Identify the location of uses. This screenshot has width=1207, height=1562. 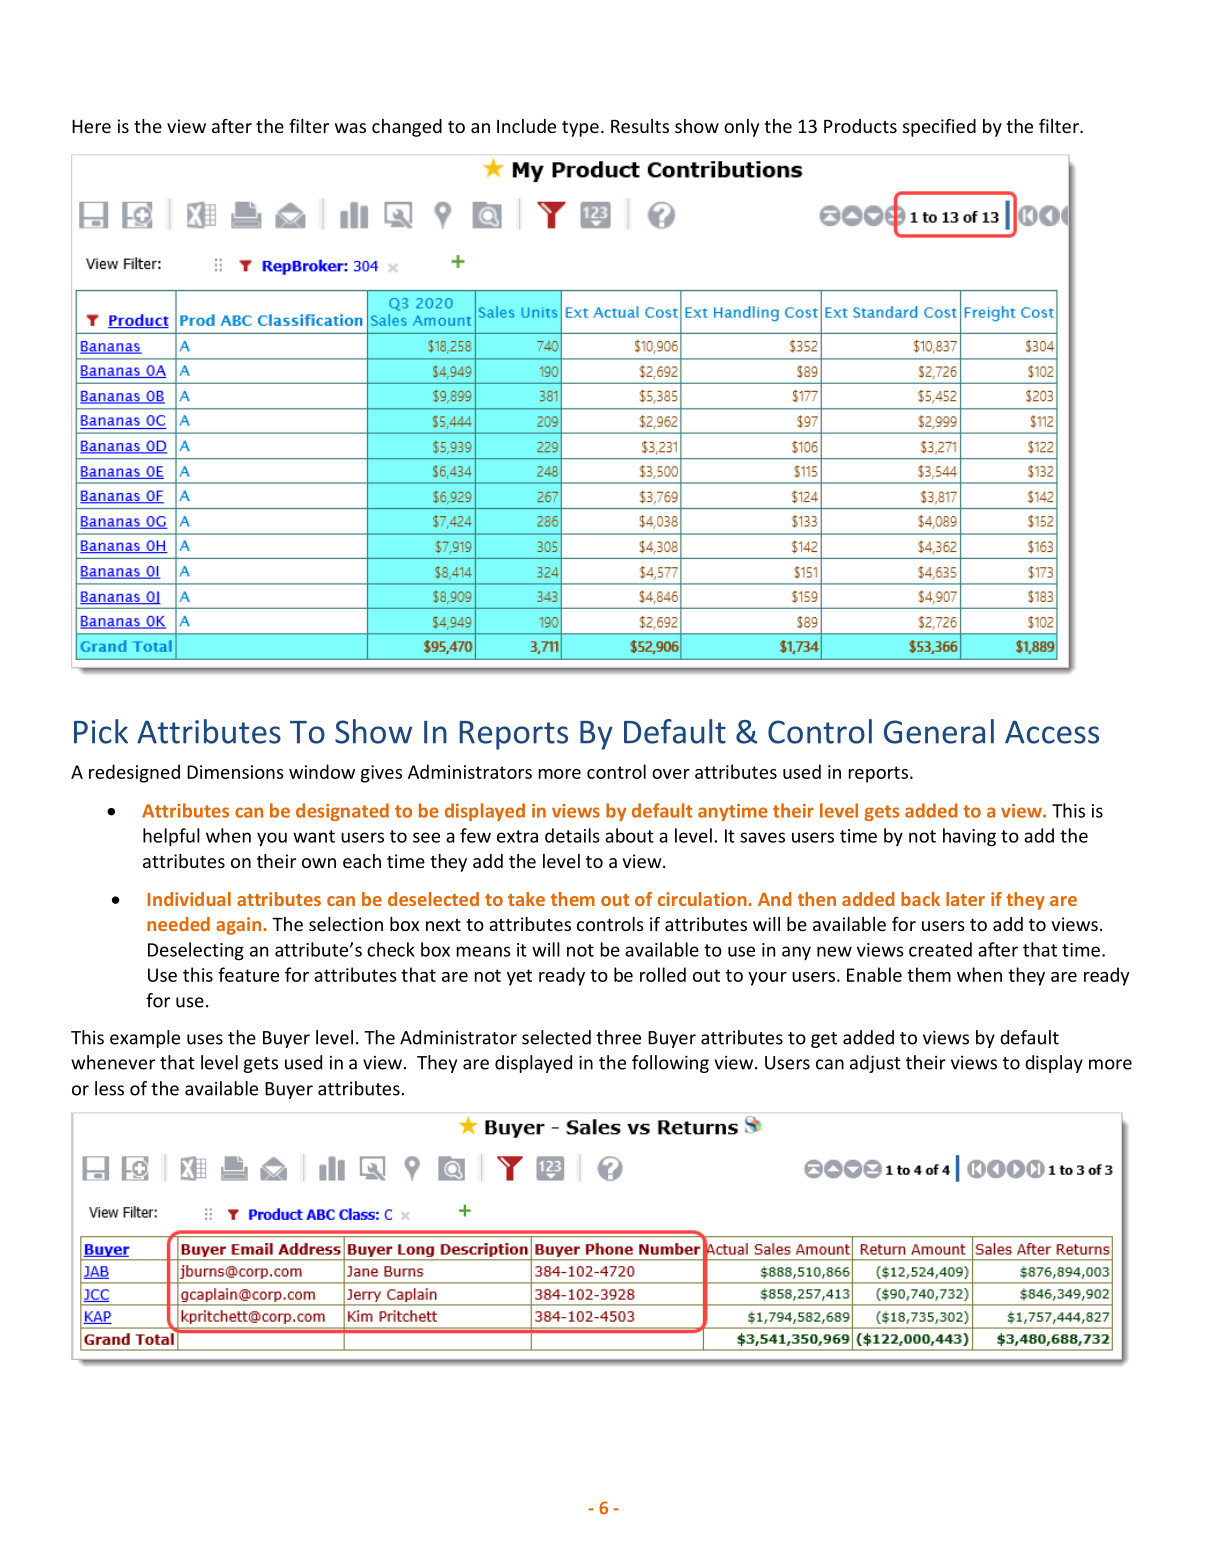
(205, 1039).
